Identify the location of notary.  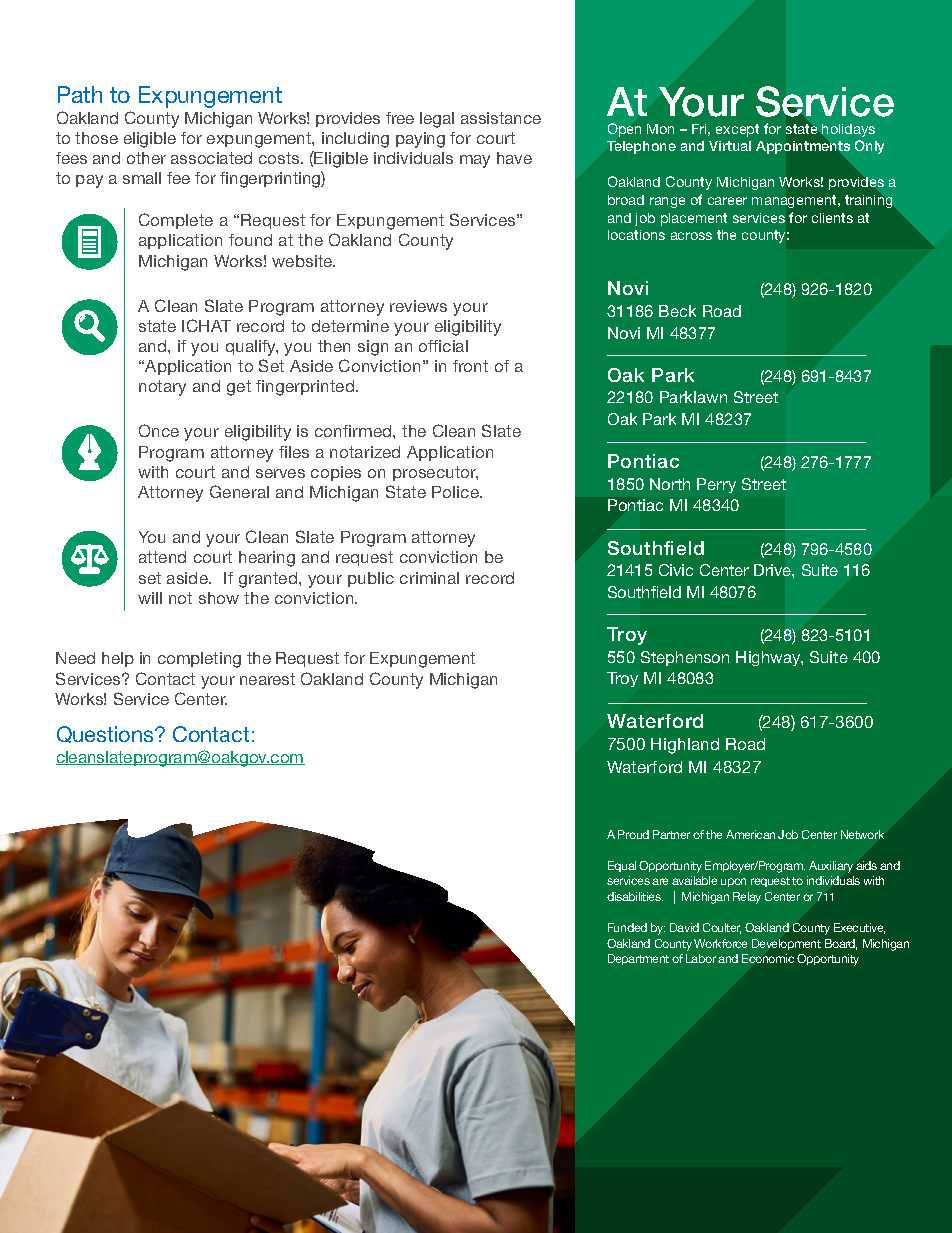
(162, 388).
